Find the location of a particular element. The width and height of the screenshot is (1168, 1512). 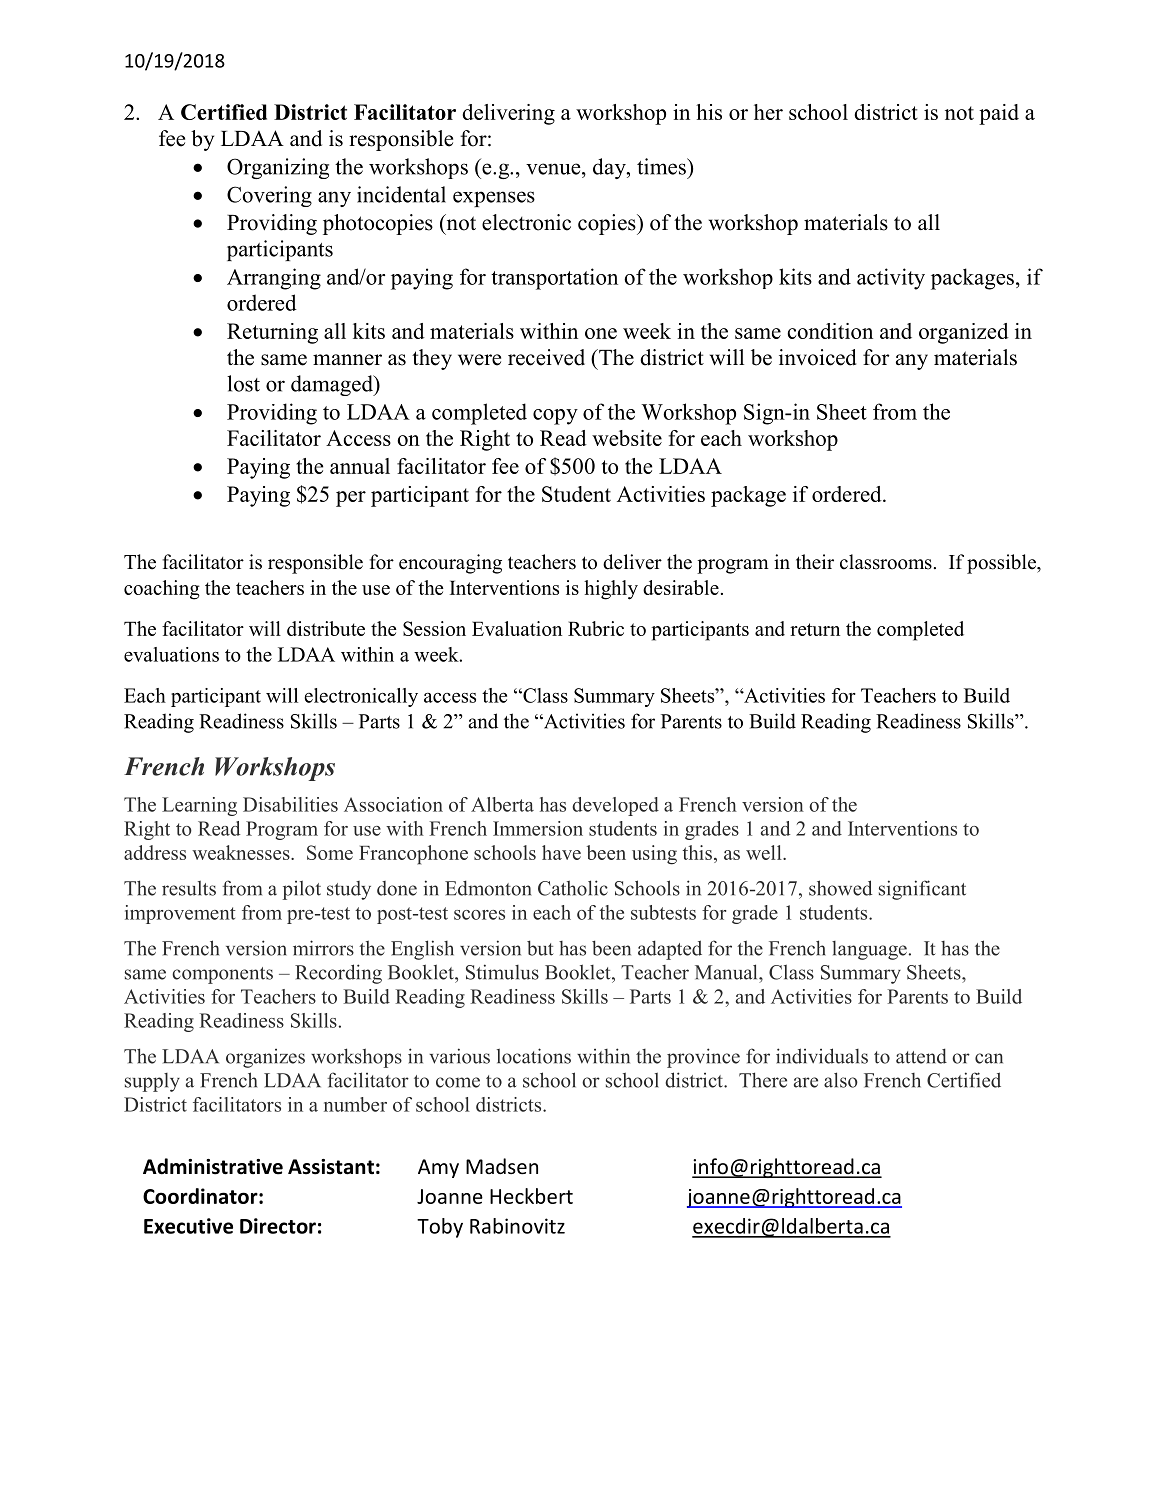

Madsen is located at coordinates (502, 1166).
